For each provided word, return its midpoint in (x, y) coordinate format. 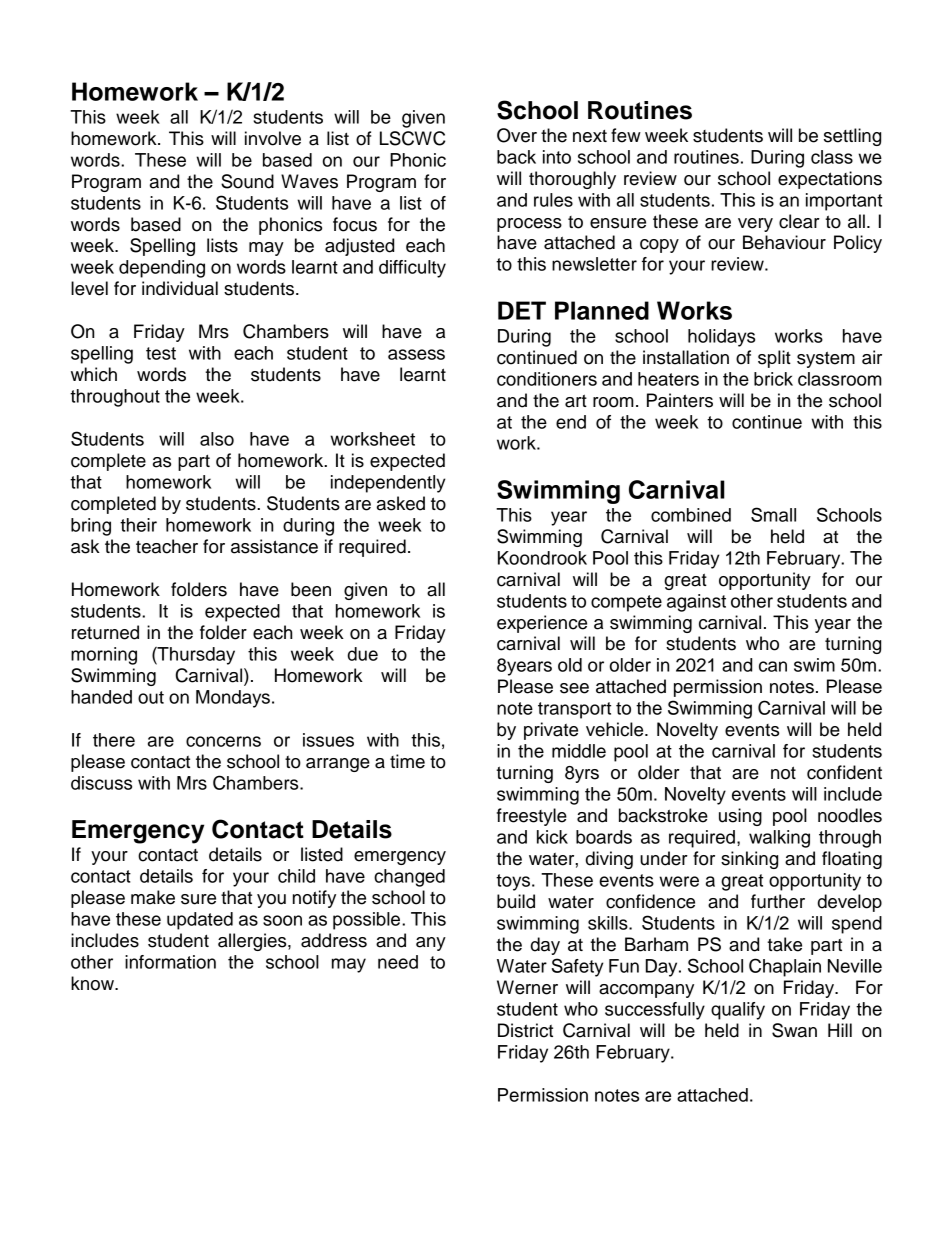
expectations (830, 180)
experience (542, 624)
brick (773, 379)
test (161, 353)
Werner (527, 987)
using (740, 817)
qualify (738, 1011)
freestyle (532, 817)
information (170, 962)
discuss (101, 783)
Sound (247, 181)
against (696, 603)
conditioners (547, 379)
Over (517, 135)
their (138, 525)
